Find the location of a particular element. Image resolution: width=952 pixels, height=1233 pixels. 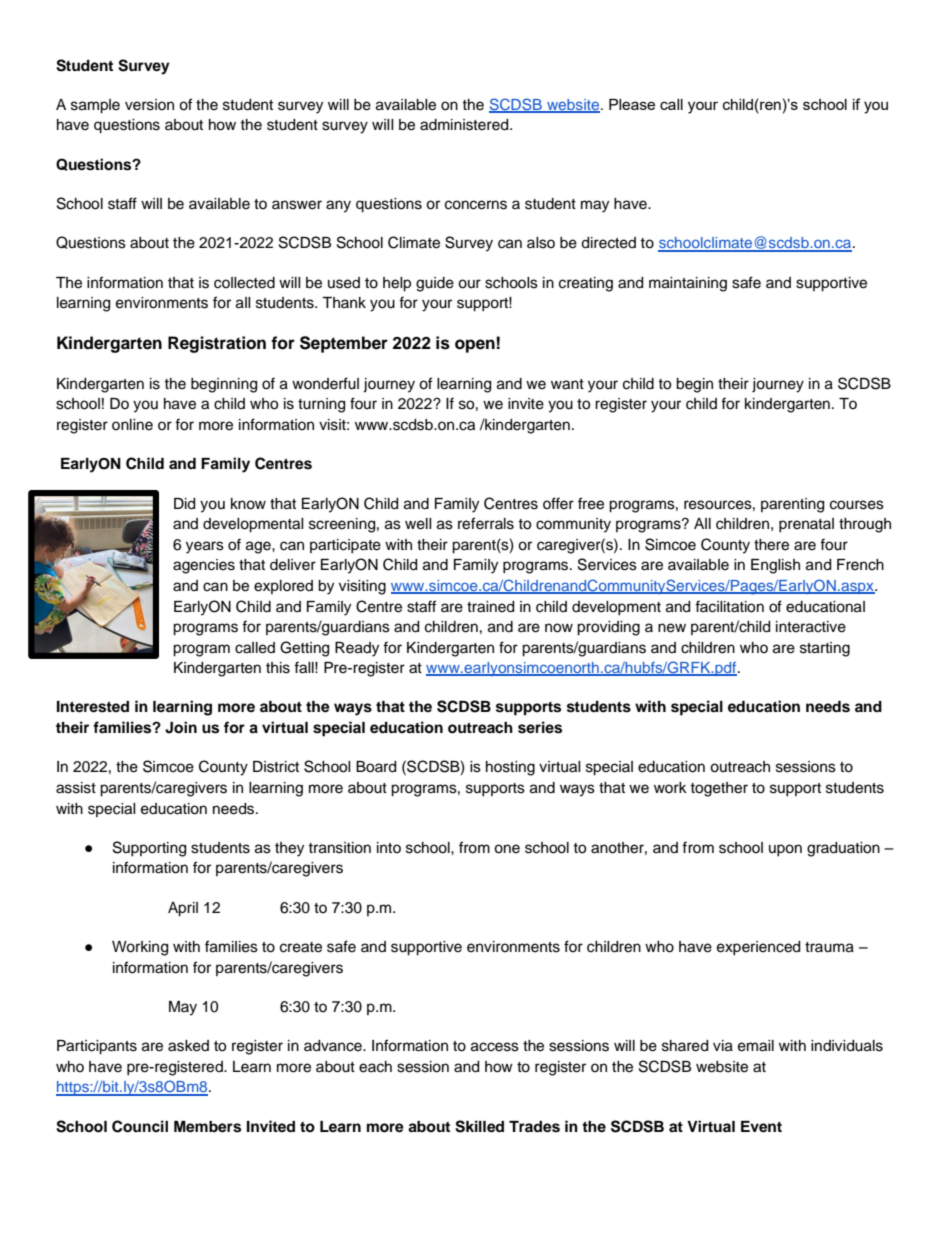

agencies is located at coordinates (204, 566).
